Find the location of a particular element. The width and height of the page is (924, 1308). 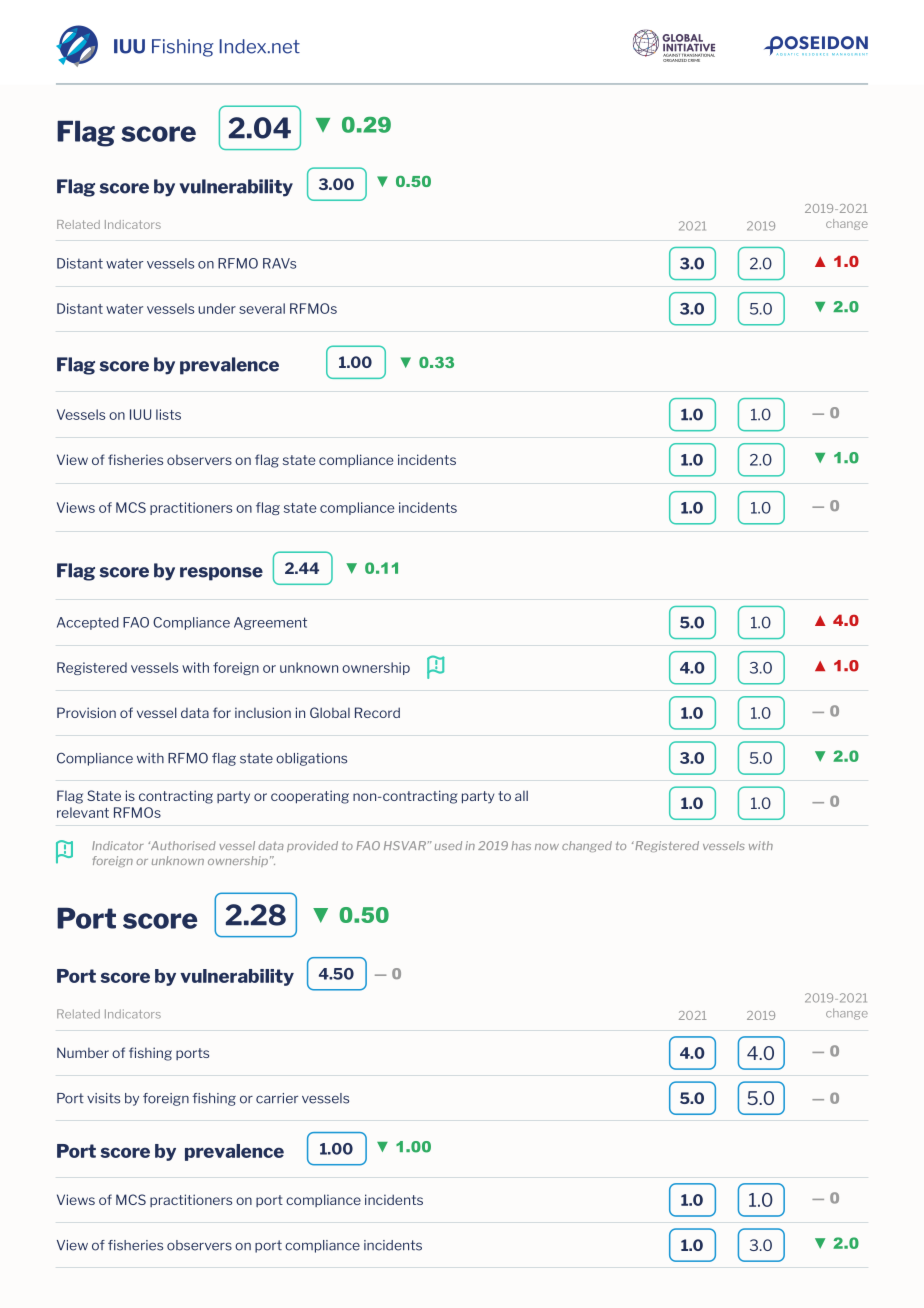

response is located at coordinates (221, 574).
